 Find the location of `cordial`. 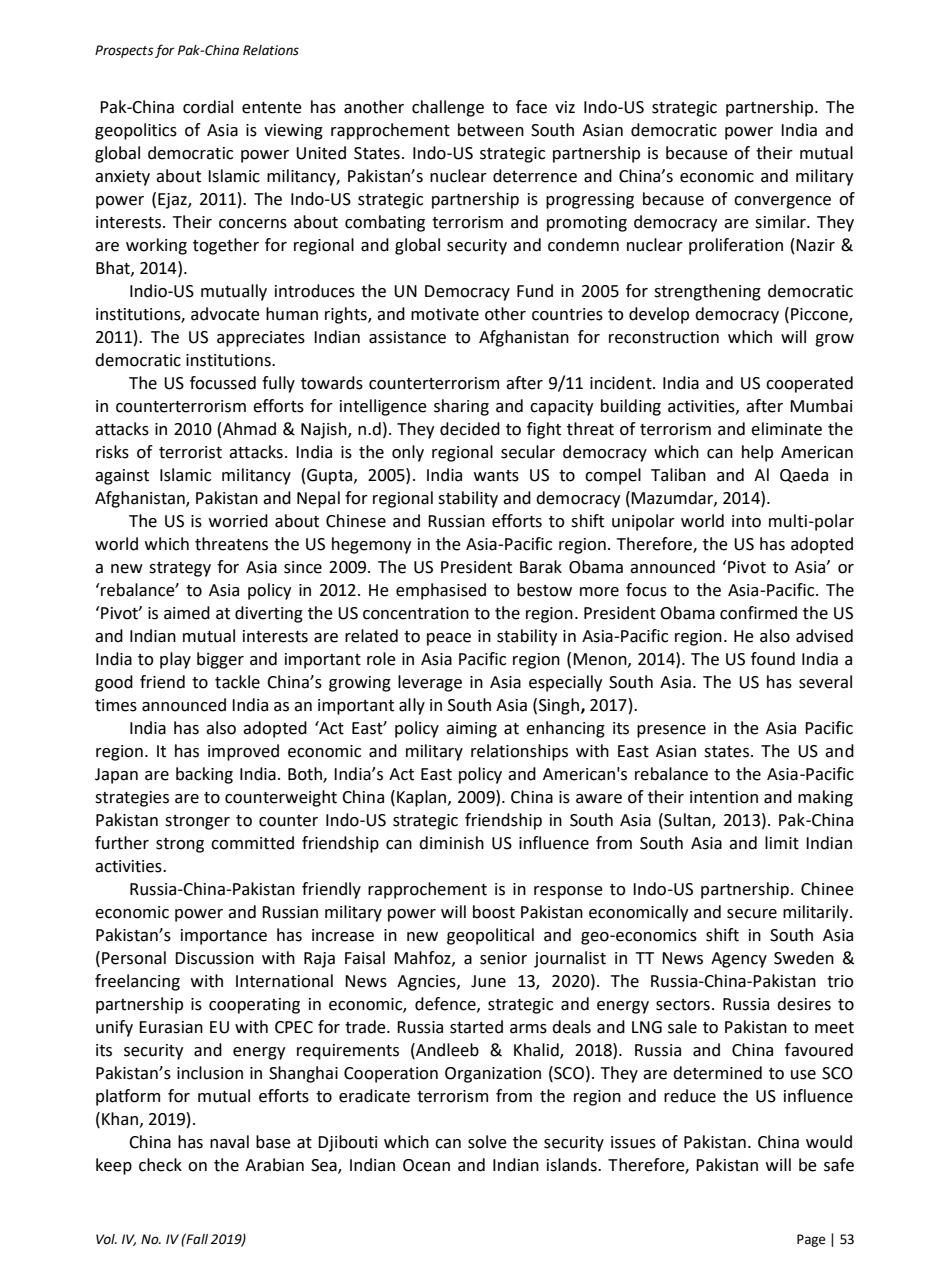

cordial is located at coordinates (208, 107).
